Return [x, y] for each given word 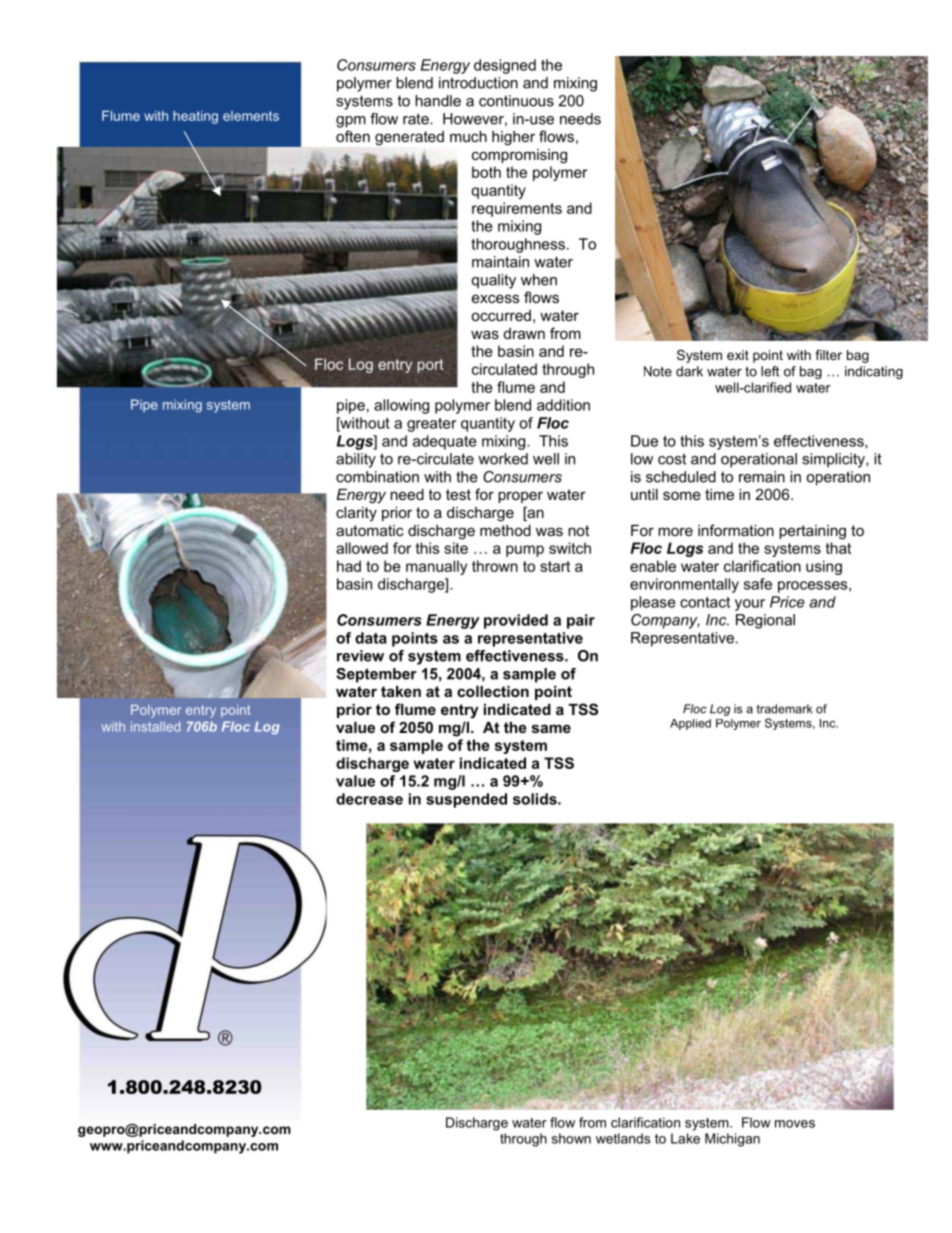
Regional [765, 621]
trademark [784, 709]
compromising [519, 156]
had [349, 566]
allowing [401, 406]
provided [516, 621]
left [770, 371]
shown [571, 1138]
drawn [524, 333]
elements [251, 116]
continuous [516, 101]
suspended [466, 800]
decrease [369, 799]
